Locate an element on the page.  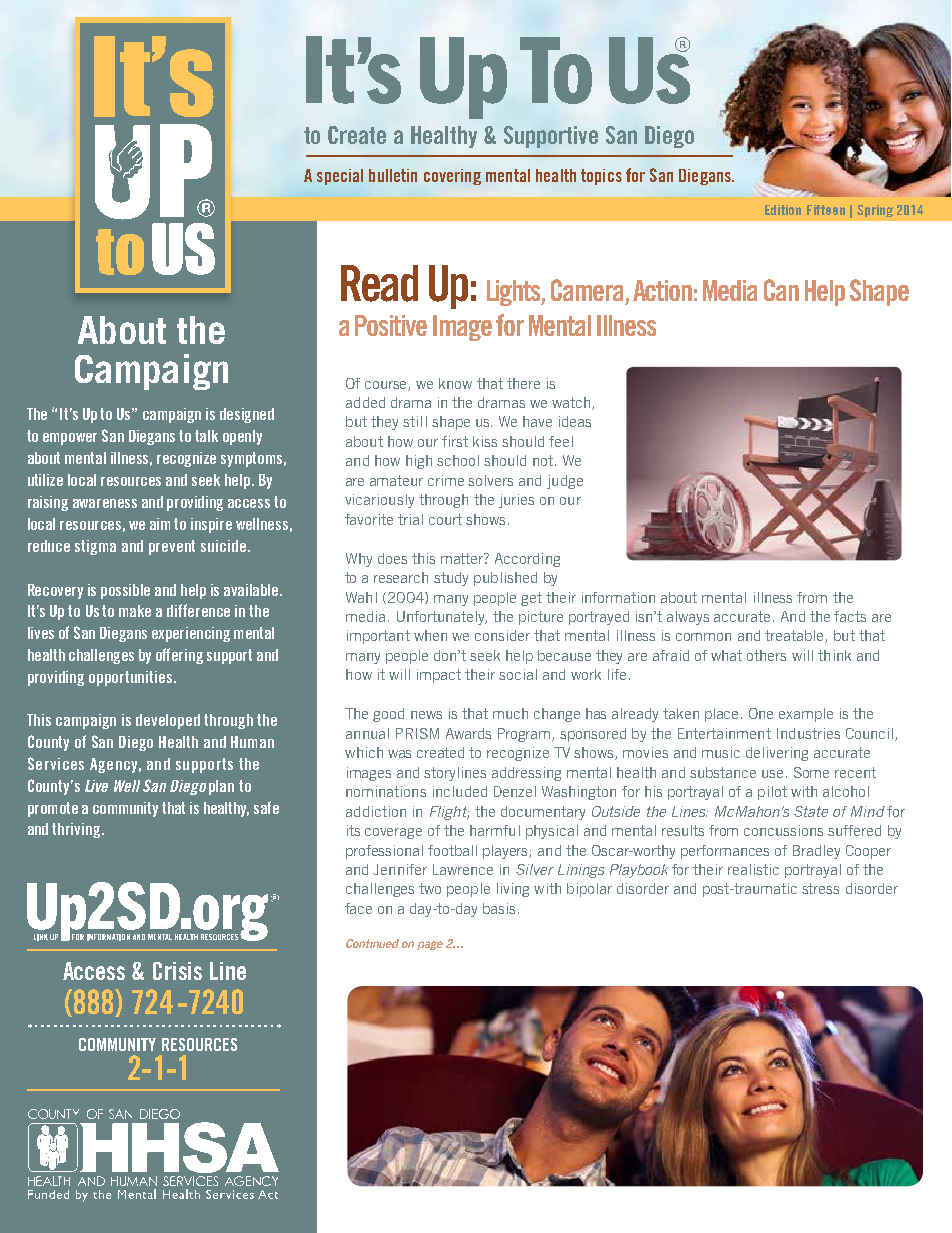
facts is located at coordinates (850, 616).
